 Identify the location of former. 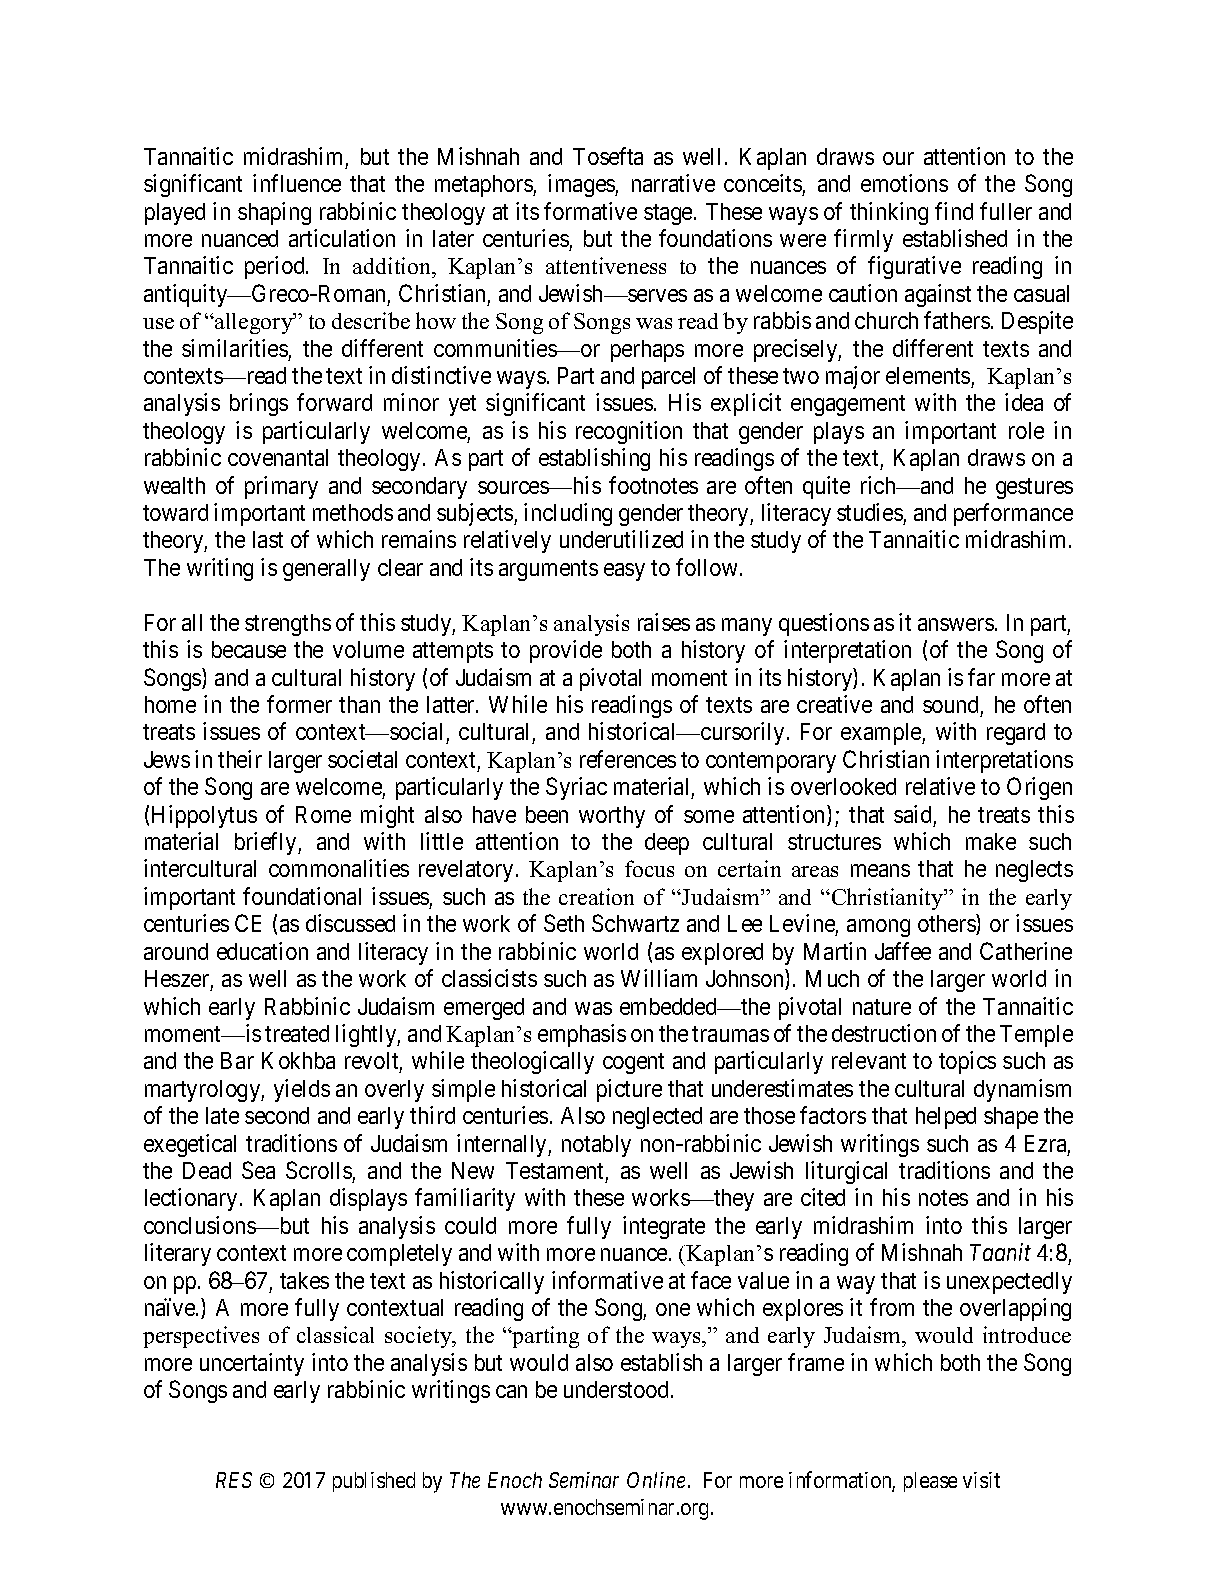
(299, 704).
